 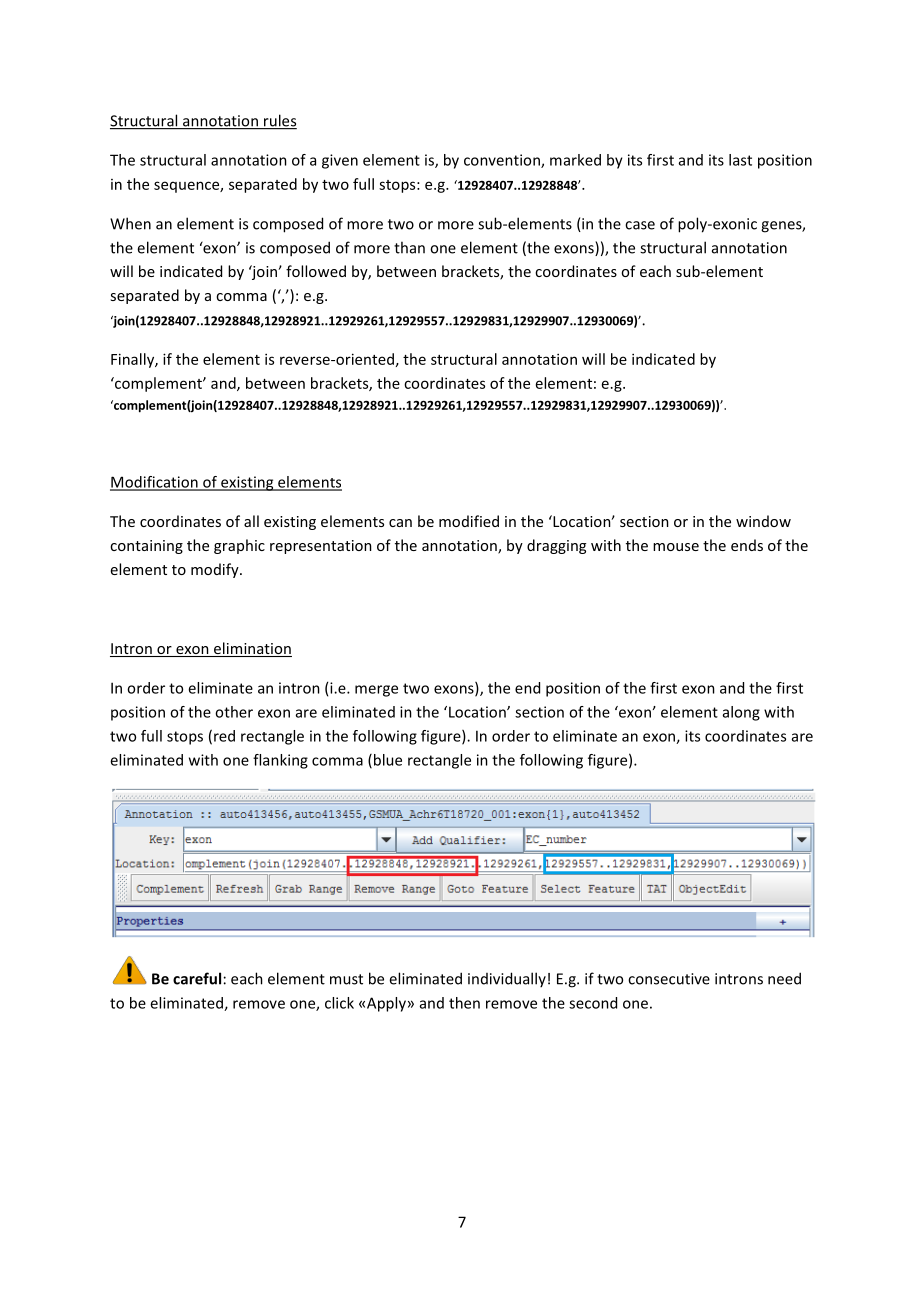 I want to click on consecutive, so click(x=669, y=979).
